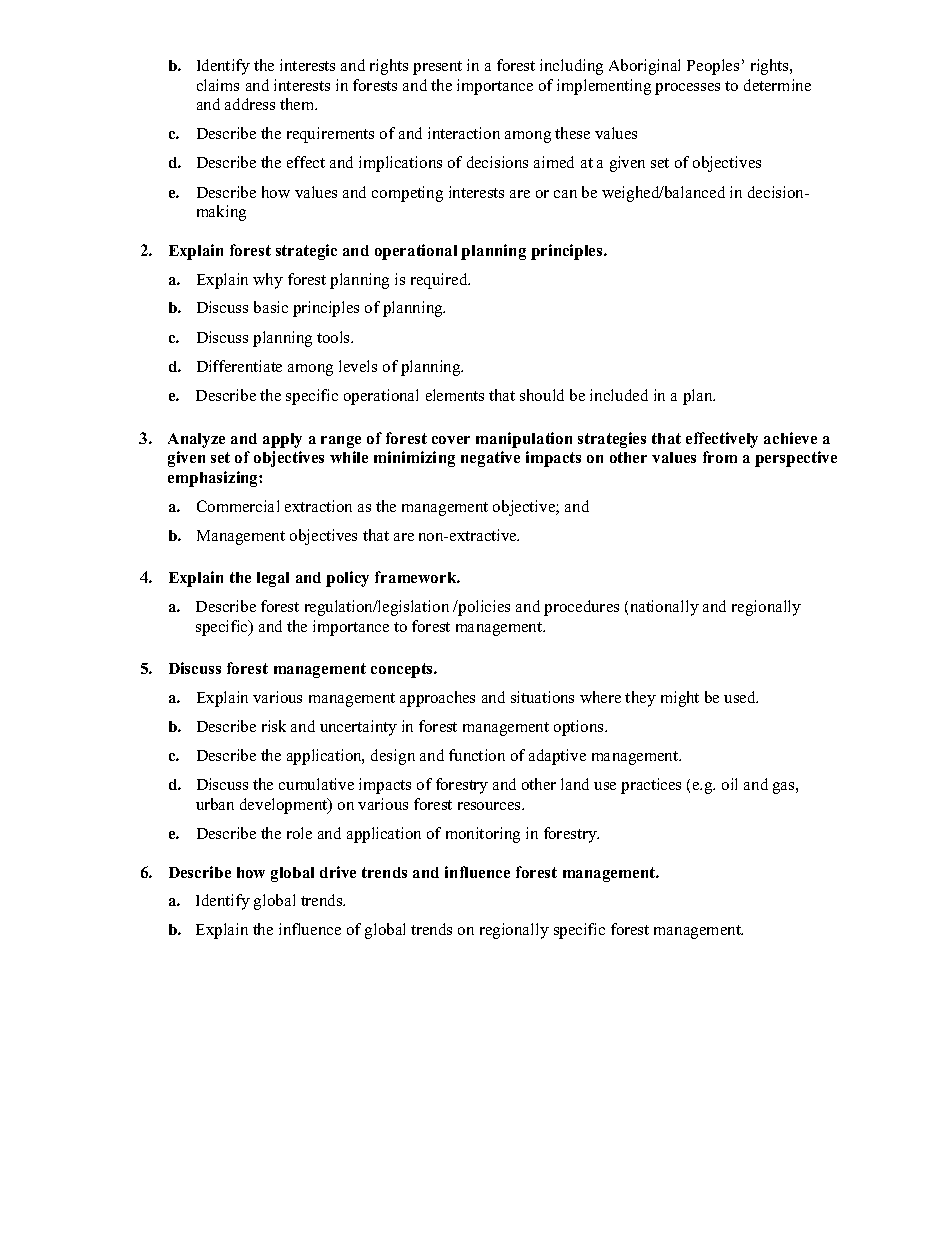 Image resolution: width=952 pixels, height=1233 pixels. I want to click on oil, so click(729, 784).
